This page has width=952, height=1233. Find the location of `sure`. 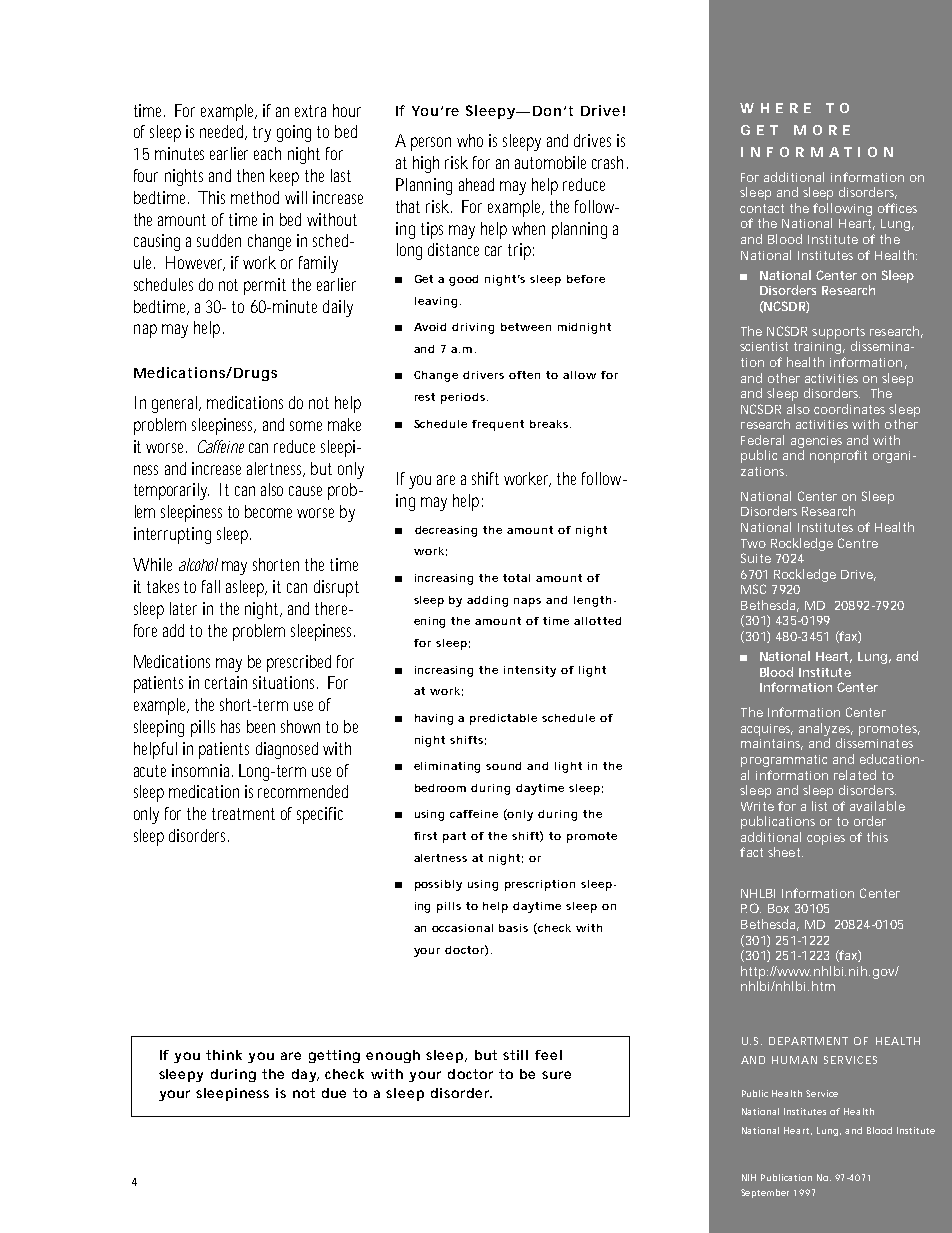

sure is located at coordinates (556, 1075).
